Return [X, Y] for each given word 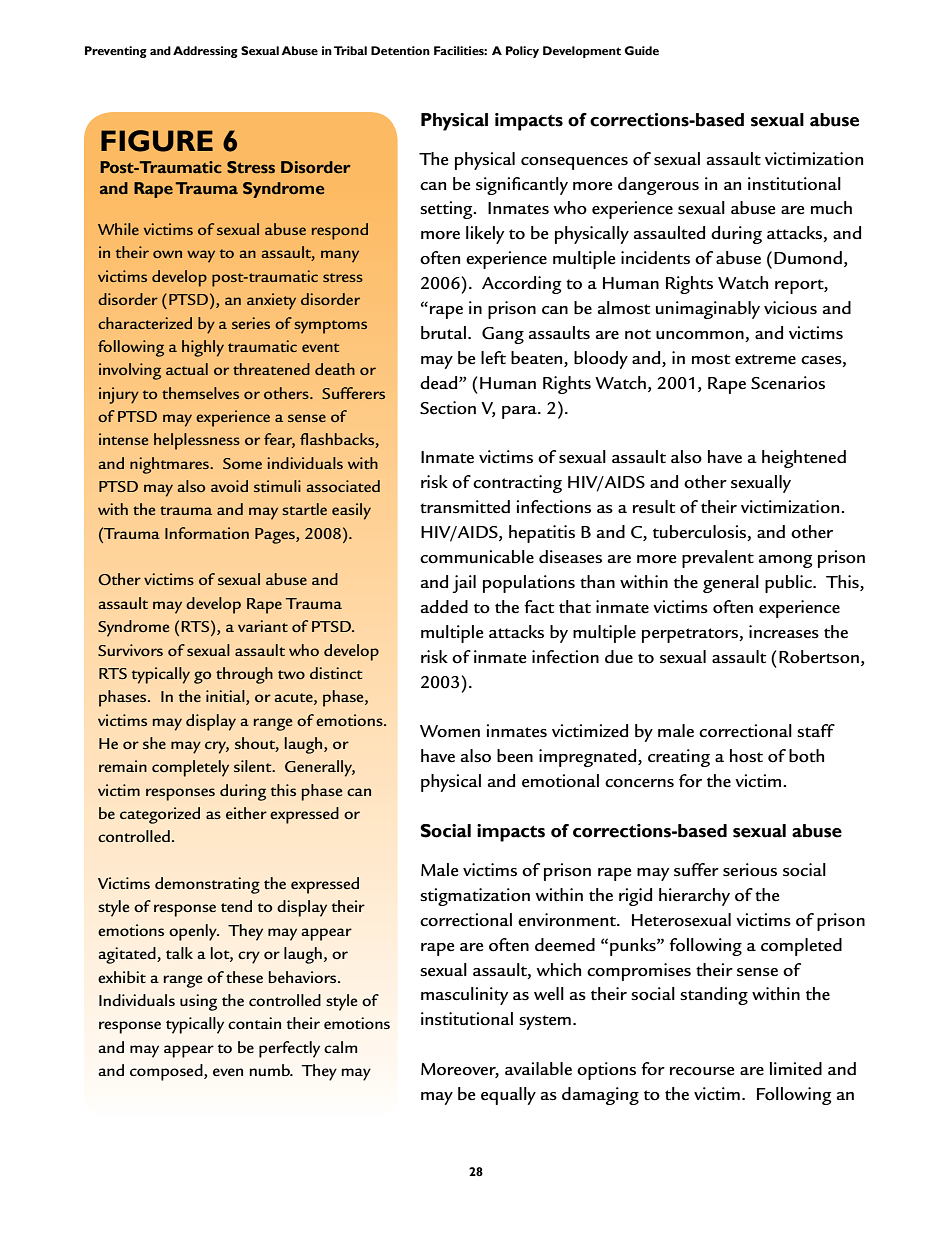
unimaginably [708, 310]
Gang [503, 335]
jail [464, 584]
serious [750, 870]
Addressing [205, 52]
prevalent [718, 559]
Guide [641, 50]
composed [167, 1072]
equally [508, 1096]
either [246, 813]
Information [207, 533]
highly [203, 348]
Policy [522, 52]
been [515, 756]
